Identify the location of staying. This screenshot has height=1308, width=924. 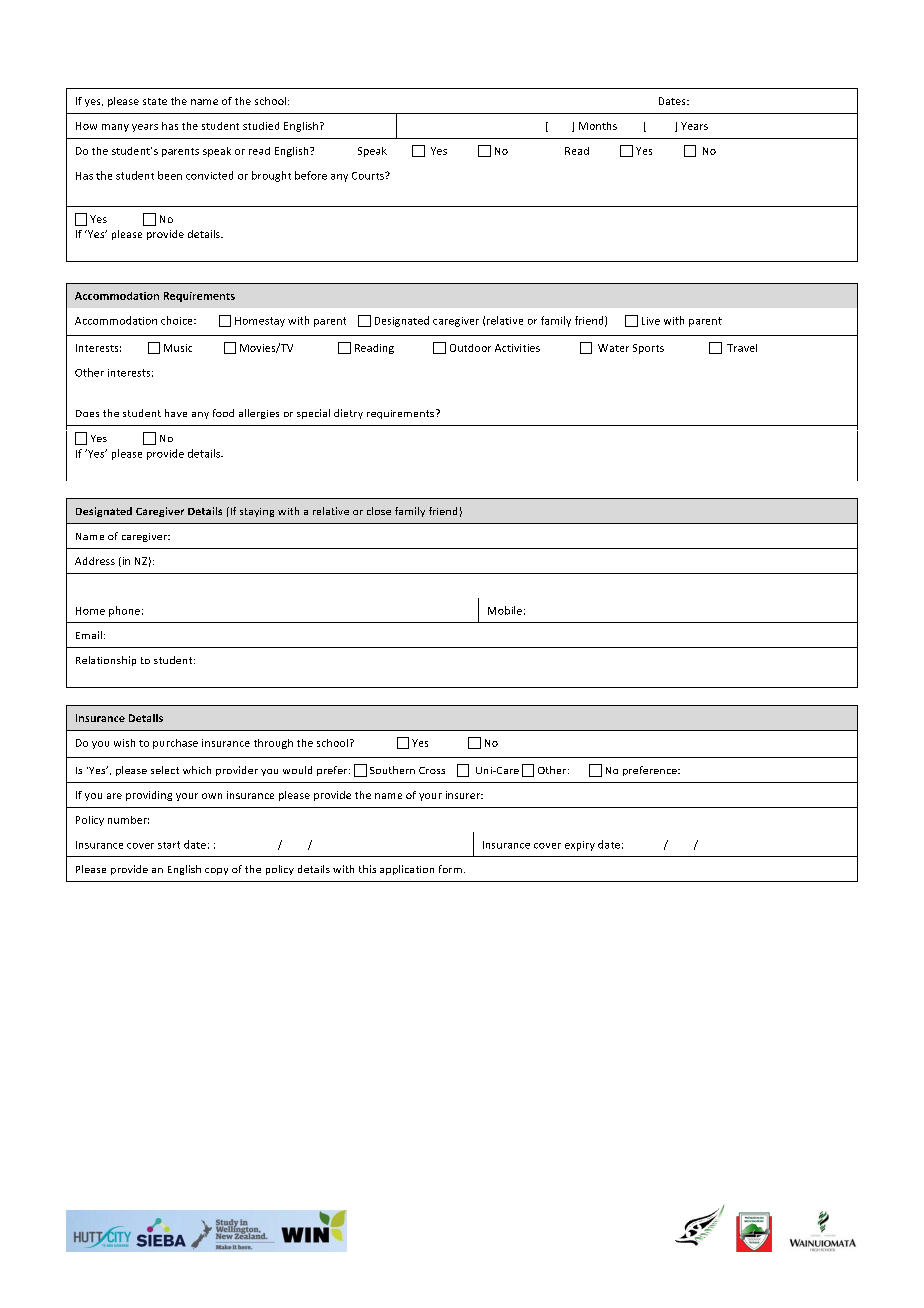
(257, 512).
